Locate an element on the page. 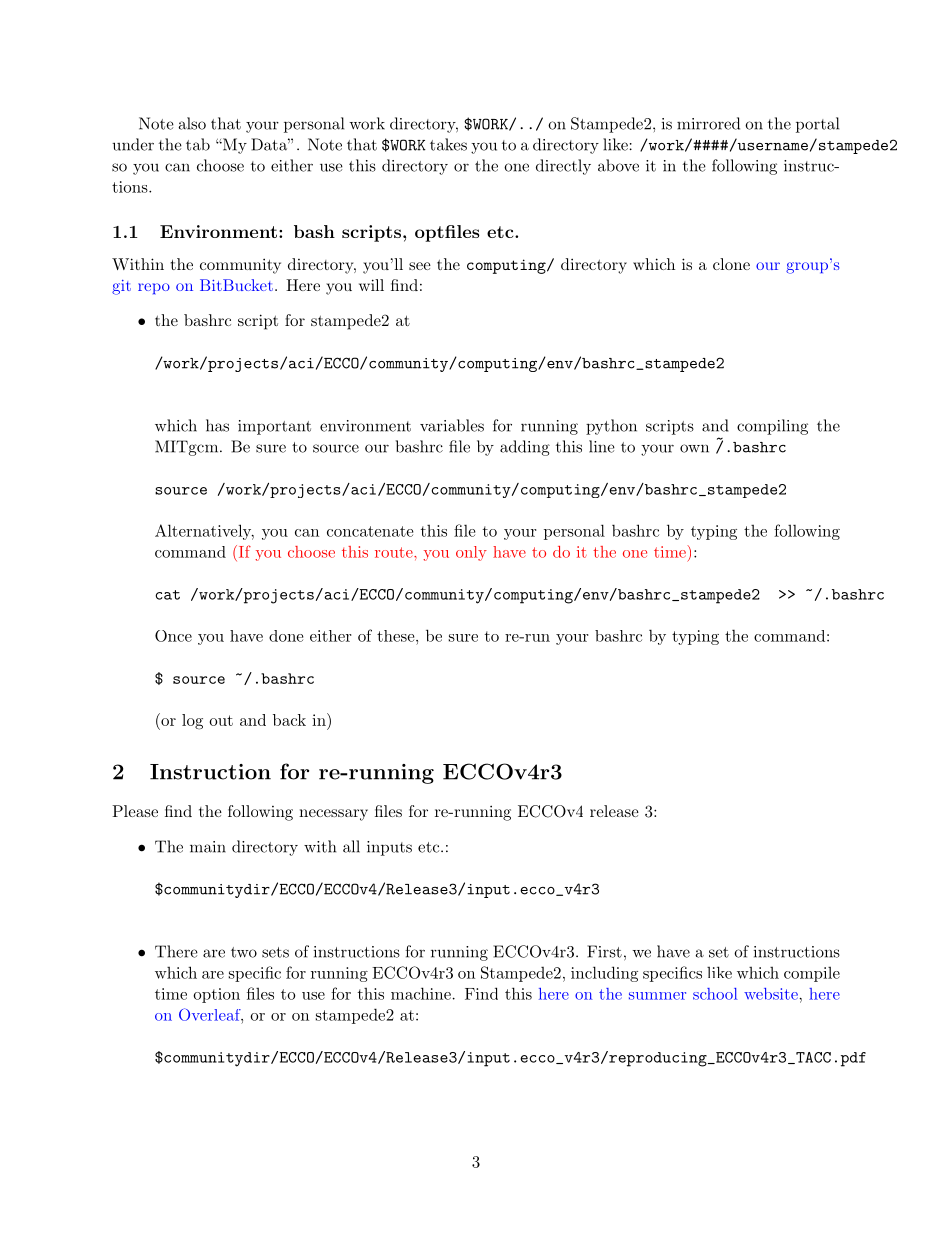  main is located at coordinates (208, 847).
